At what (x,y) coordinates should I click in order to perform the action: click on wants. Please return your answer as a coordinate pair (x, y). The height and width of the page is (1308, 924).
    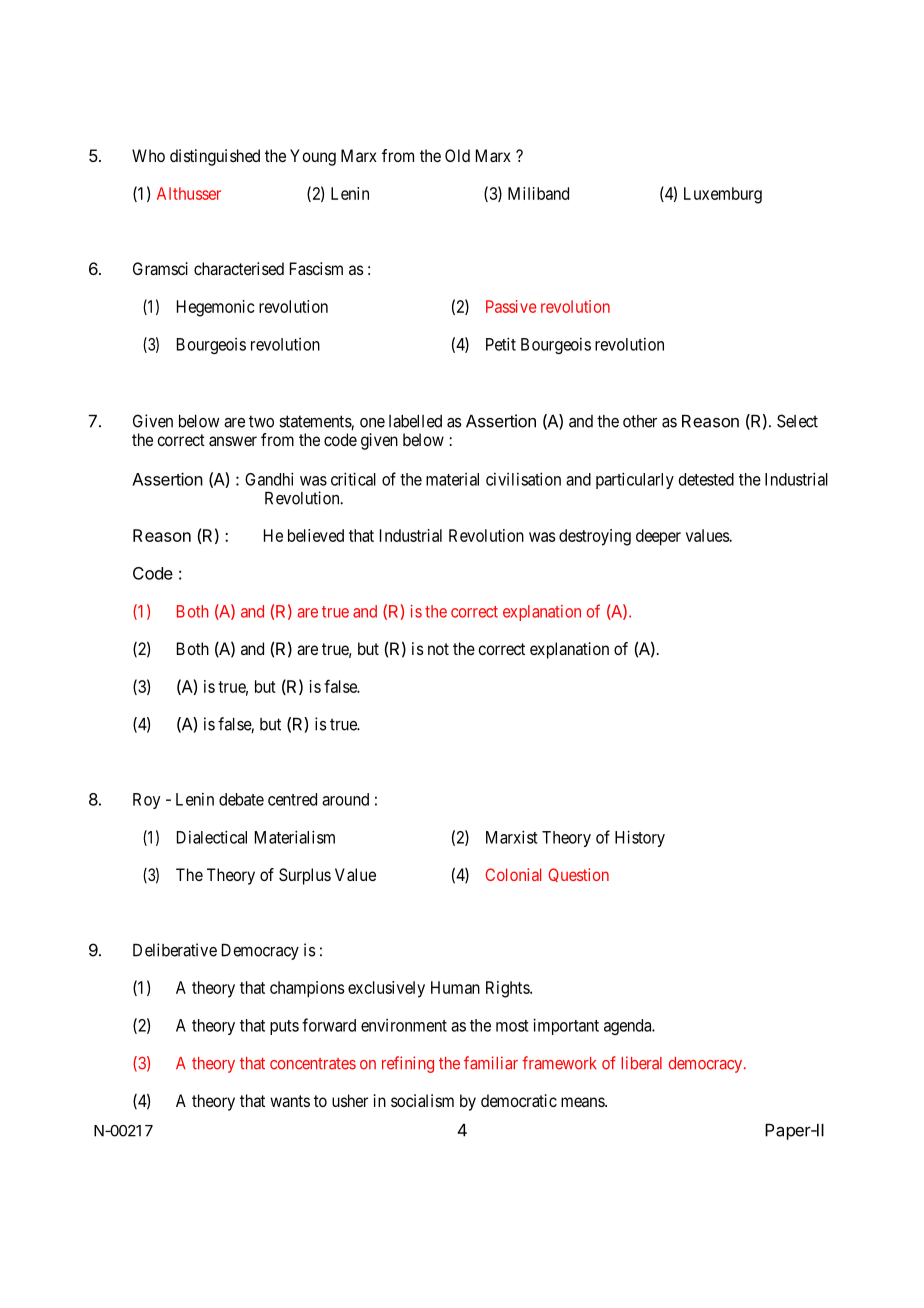
    Looking at the image, I should click on (290, 1101).
